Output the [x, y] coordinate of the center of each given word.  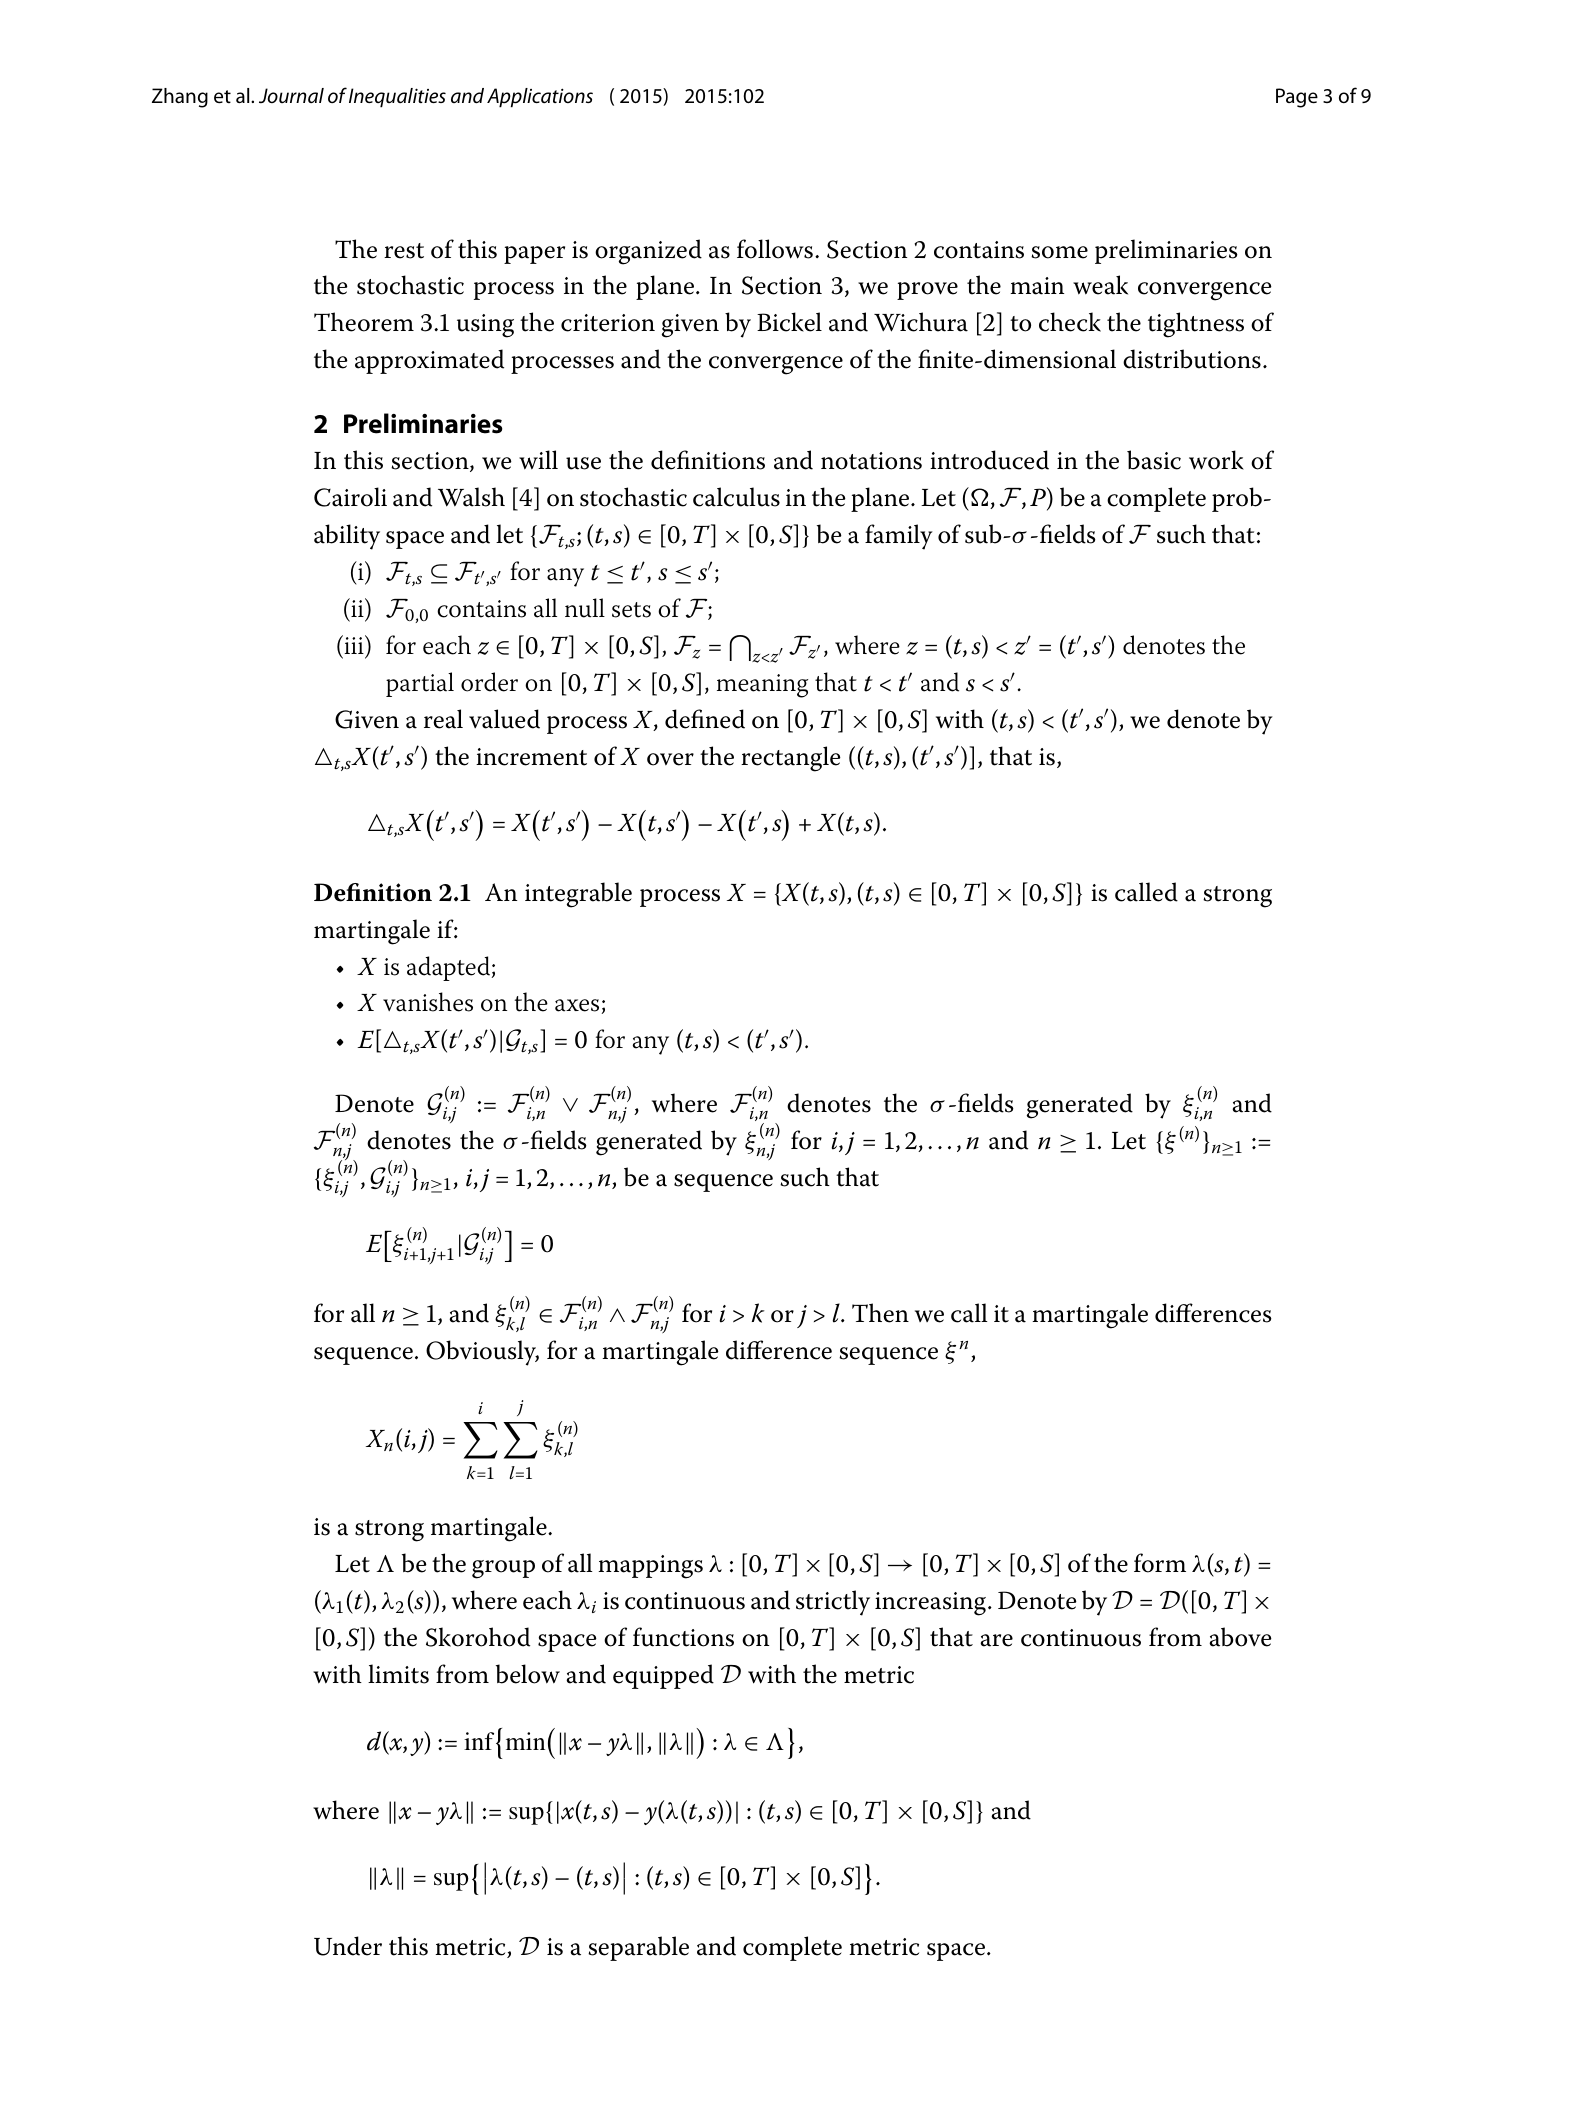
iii [354, 644]
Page [1297, 98]
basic [1154, 460]
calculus [736, 497]
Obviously [482, 1353]
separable [638, 1948]
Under [348, 1946]
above [1240, 1637]
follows [775, 249]
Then [880, 1313]
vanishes [428, 1002]
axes [577, 1005]
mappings [650, 1567]
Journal [291, 95]
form [1160, 1563]
